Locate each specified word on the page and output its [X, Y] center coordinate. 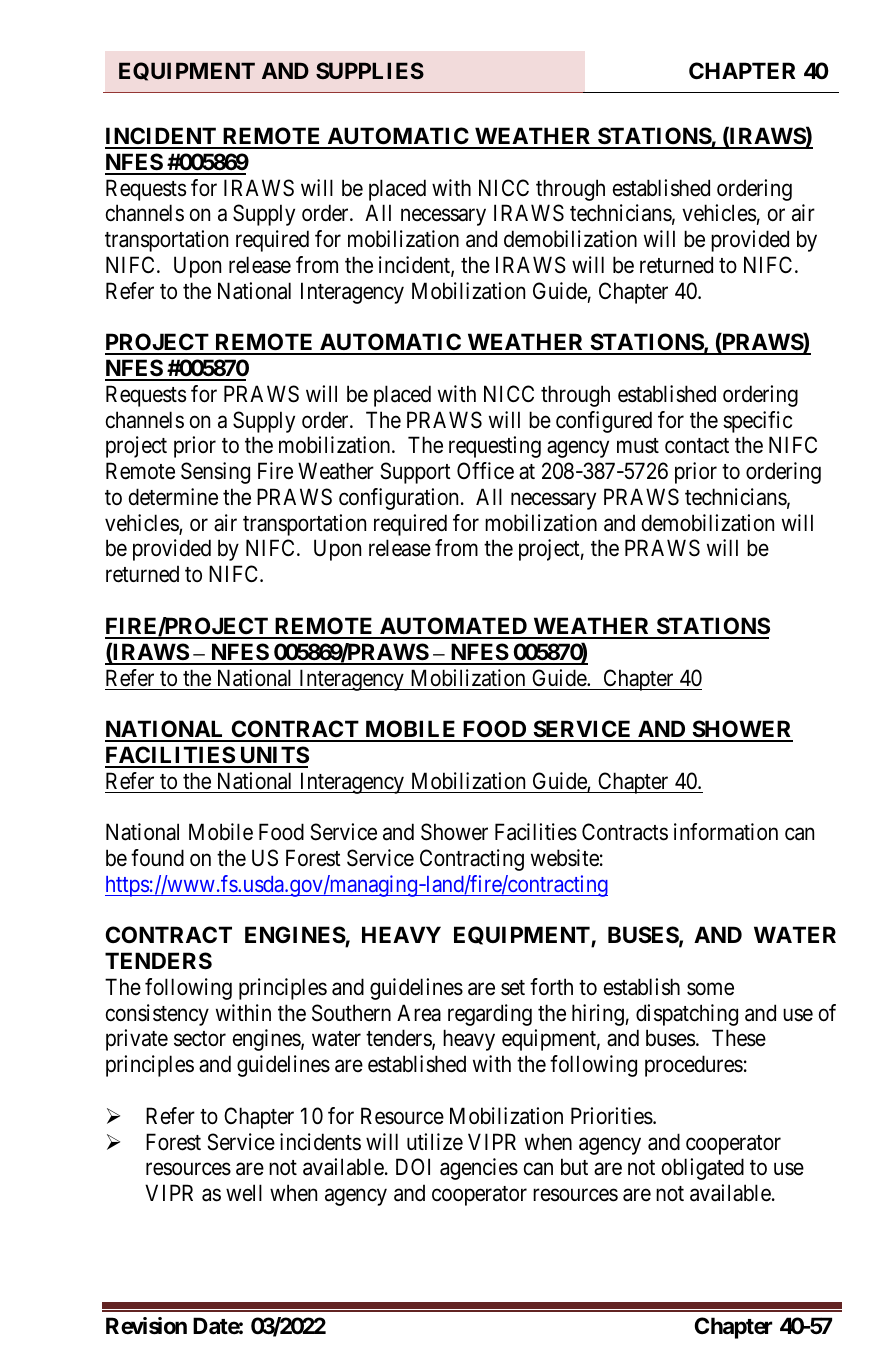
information [726, 832]
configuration [398, 499]
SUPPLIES [370, 70]
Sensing [215, 473]
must [638, 446]
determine [173, 497]
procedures [694, 1066]
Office [485, 471]
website [565, 858]
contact [697, 446]
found [157, 858]
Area [419, 1013]
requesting [495, 447]
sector [200, 1039]
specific [757, 422]
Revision [146, 1326]
